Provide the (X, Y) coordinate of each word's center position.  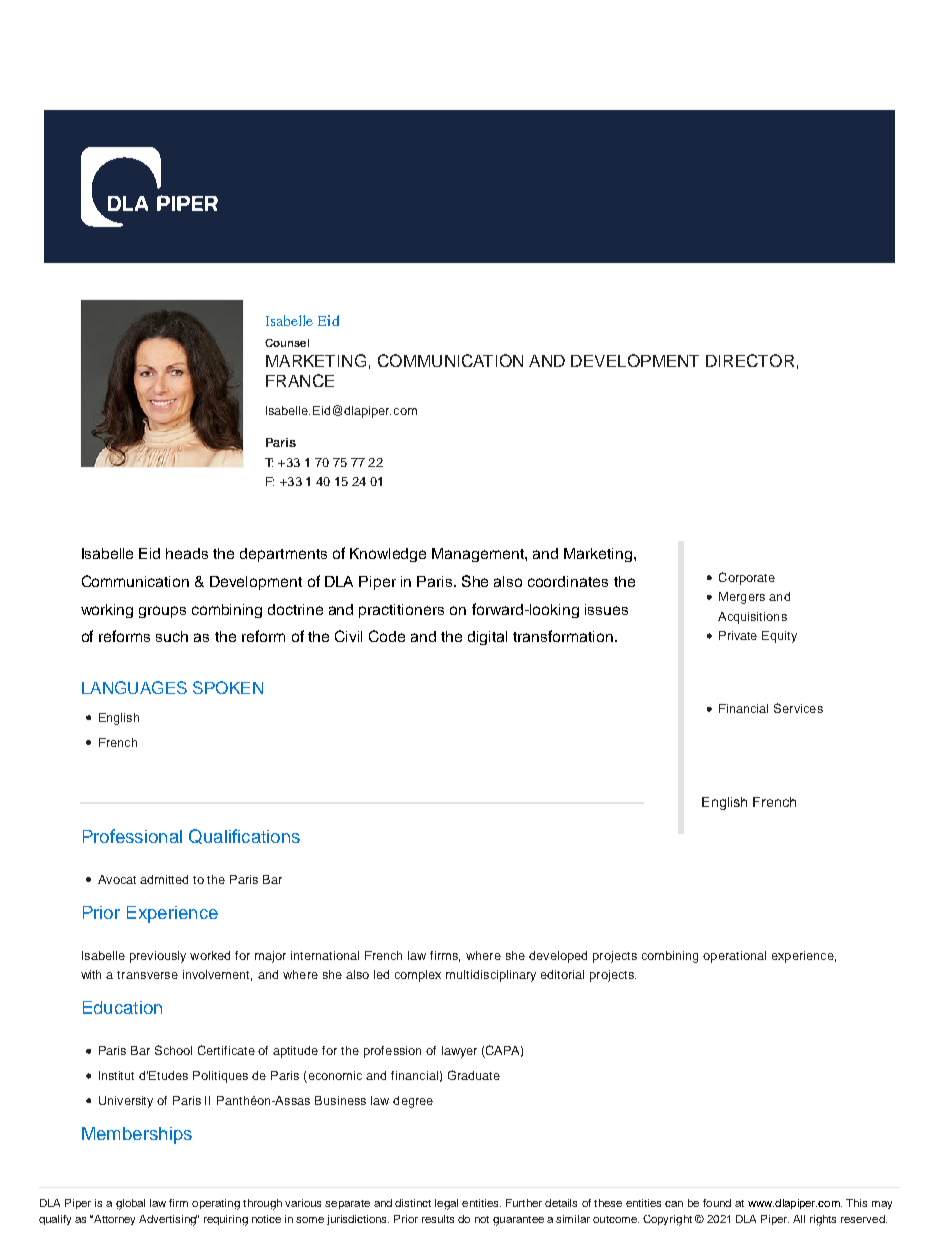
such (172, 636)
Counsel (287, 343)
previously (158, 957)
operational (734, 957)
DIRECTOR (750, 360)
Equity (779, 637)
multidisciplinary (491, 976)
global (130, 1204)
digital (487, 638)
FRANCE (300, 380)
